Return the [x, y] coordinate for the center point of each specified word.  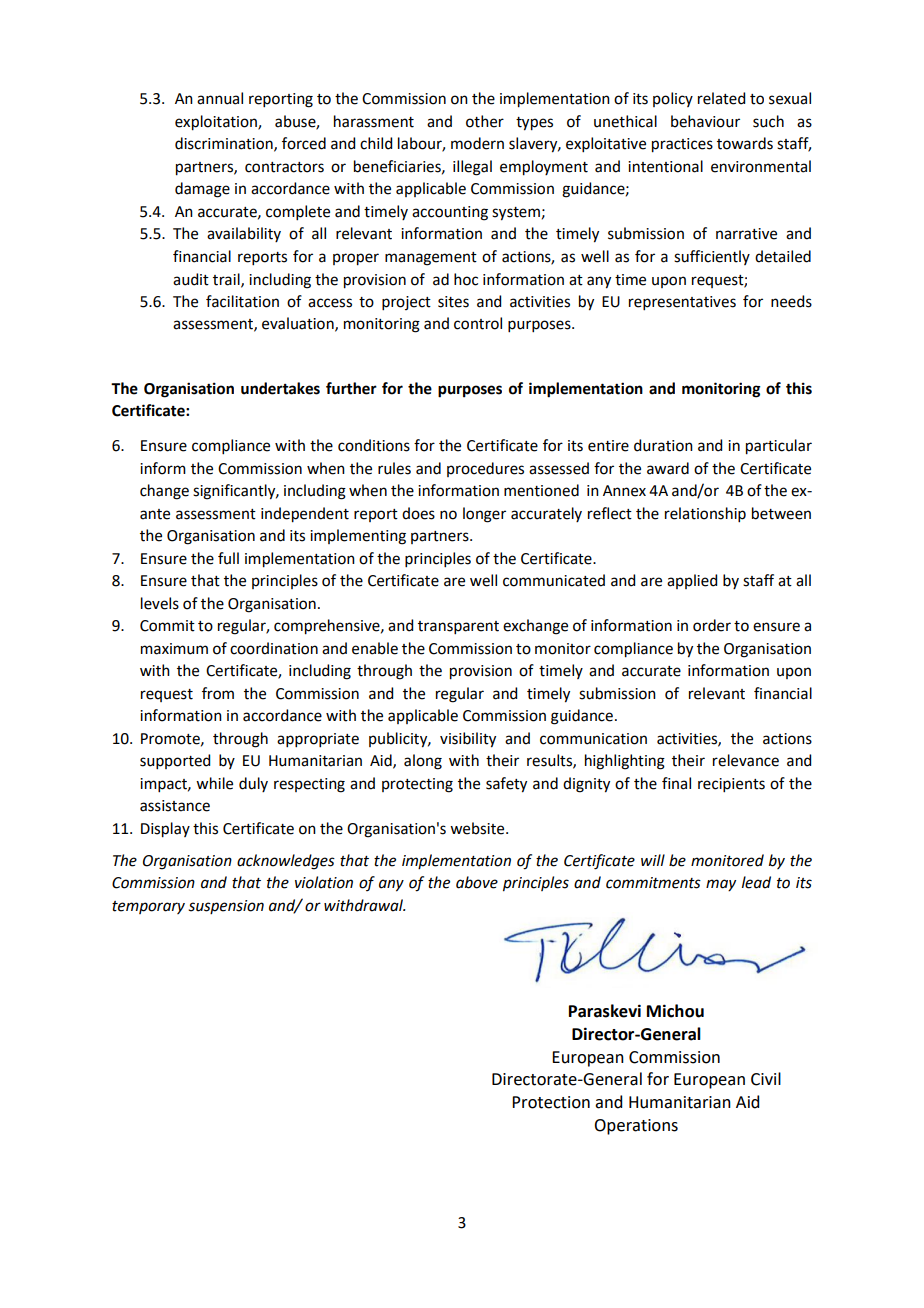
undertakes [280, 388]
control [478, 323]
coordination [274, 648]
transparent [458, 627]
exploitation [217, 123]
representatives [682, 303]
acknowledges [286, 862]
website [478, 828]
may [721, 885]
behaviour [705, 121]
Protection [551, 1102]
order [712, 625]
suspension [226, 907]
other [485, 121]
